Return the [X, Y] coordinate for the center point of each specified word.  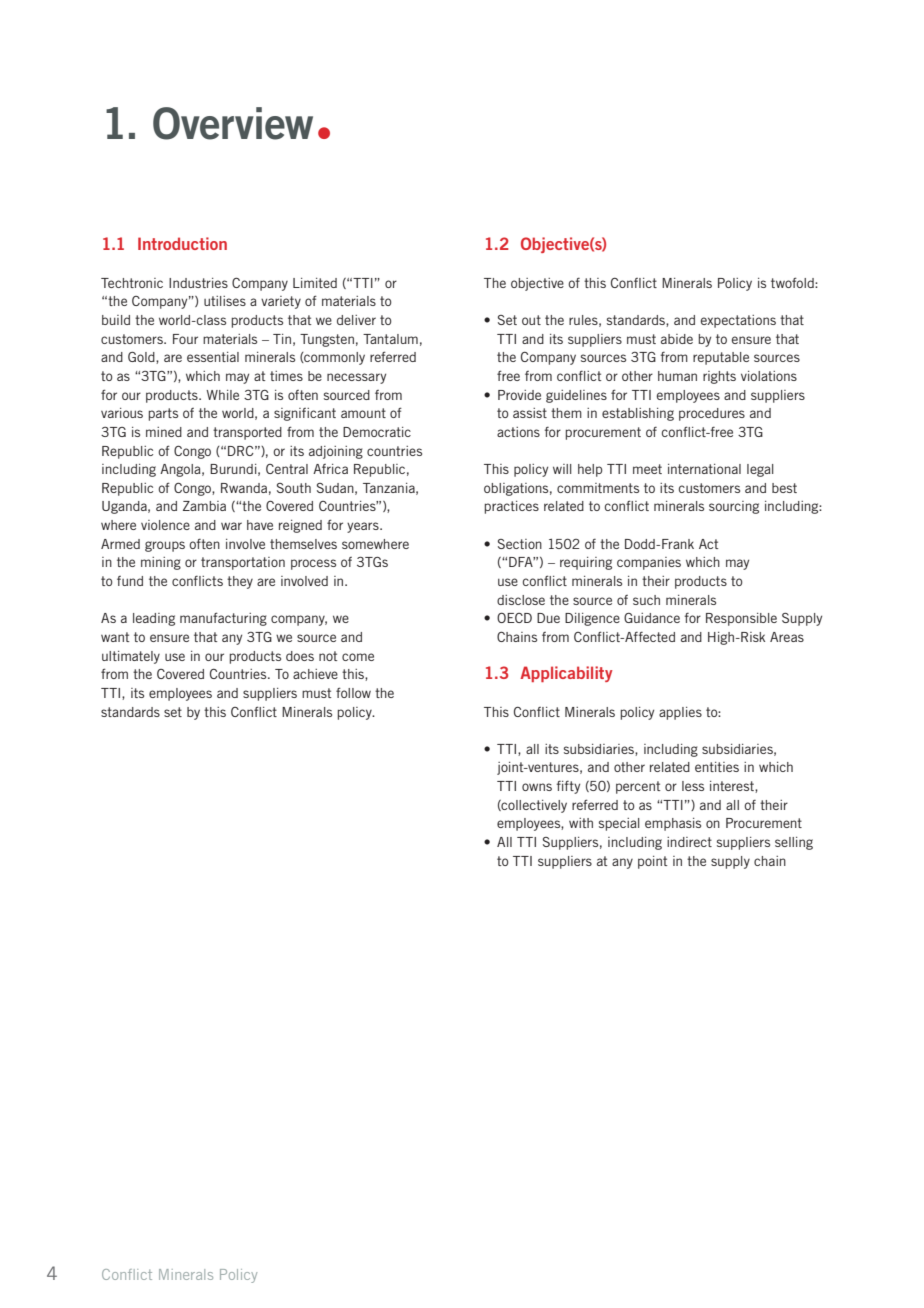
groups [165, 546]
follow [353, 692]
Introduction [182, 243]
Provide [519, 395]
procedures [712, 414]
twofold [793, 282]
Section [520, 544]
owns [537, 787]
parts [163, 414]
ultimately [131, 657]
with [581, 823]
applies [680, 713]
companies [649, 563]
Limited [315, 283]
